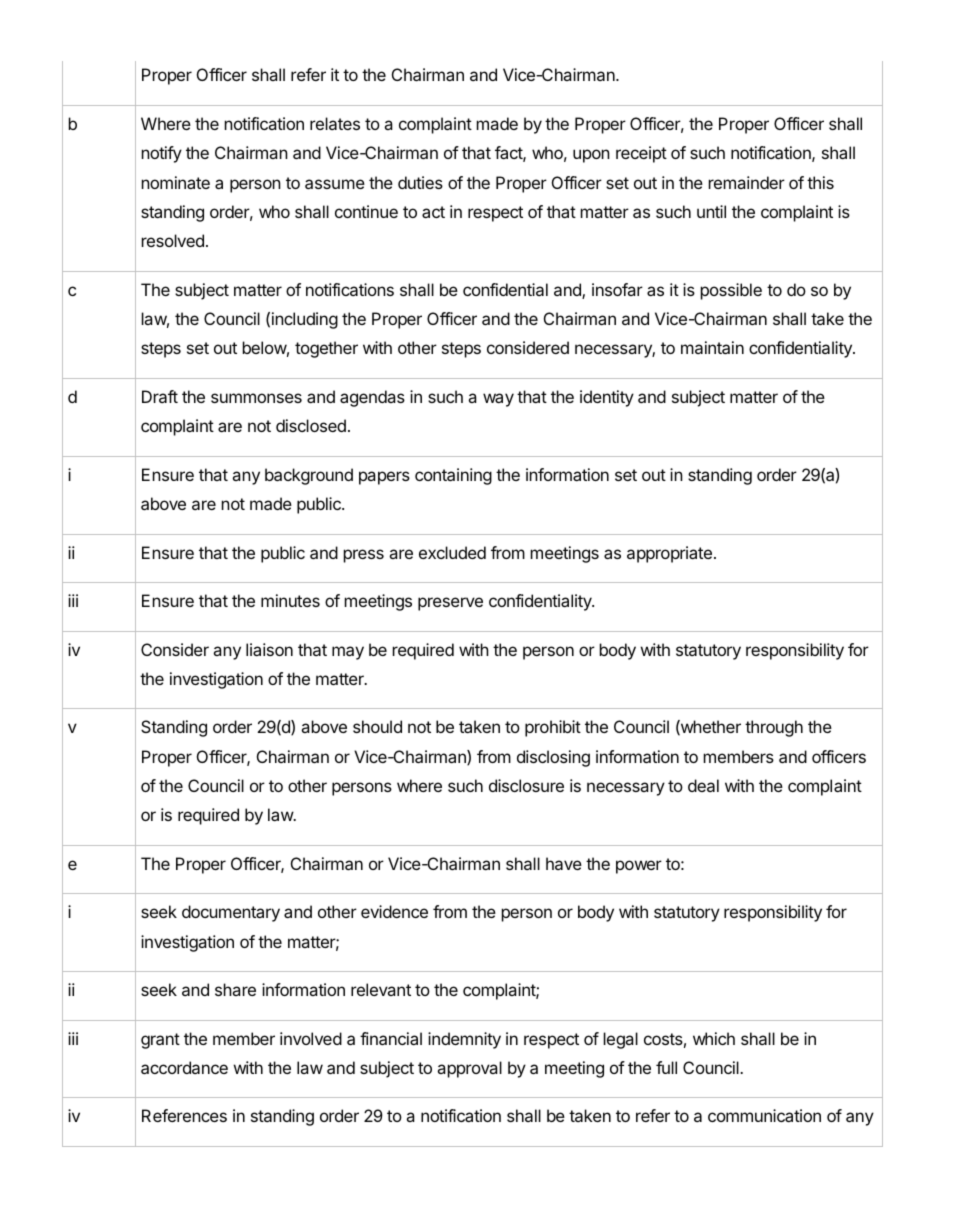 This screenshot has width=980, height=1226. What do you see at coordinates (703, 785) in the screenshot?
I see `deal` at bounding box center [703, 785].
